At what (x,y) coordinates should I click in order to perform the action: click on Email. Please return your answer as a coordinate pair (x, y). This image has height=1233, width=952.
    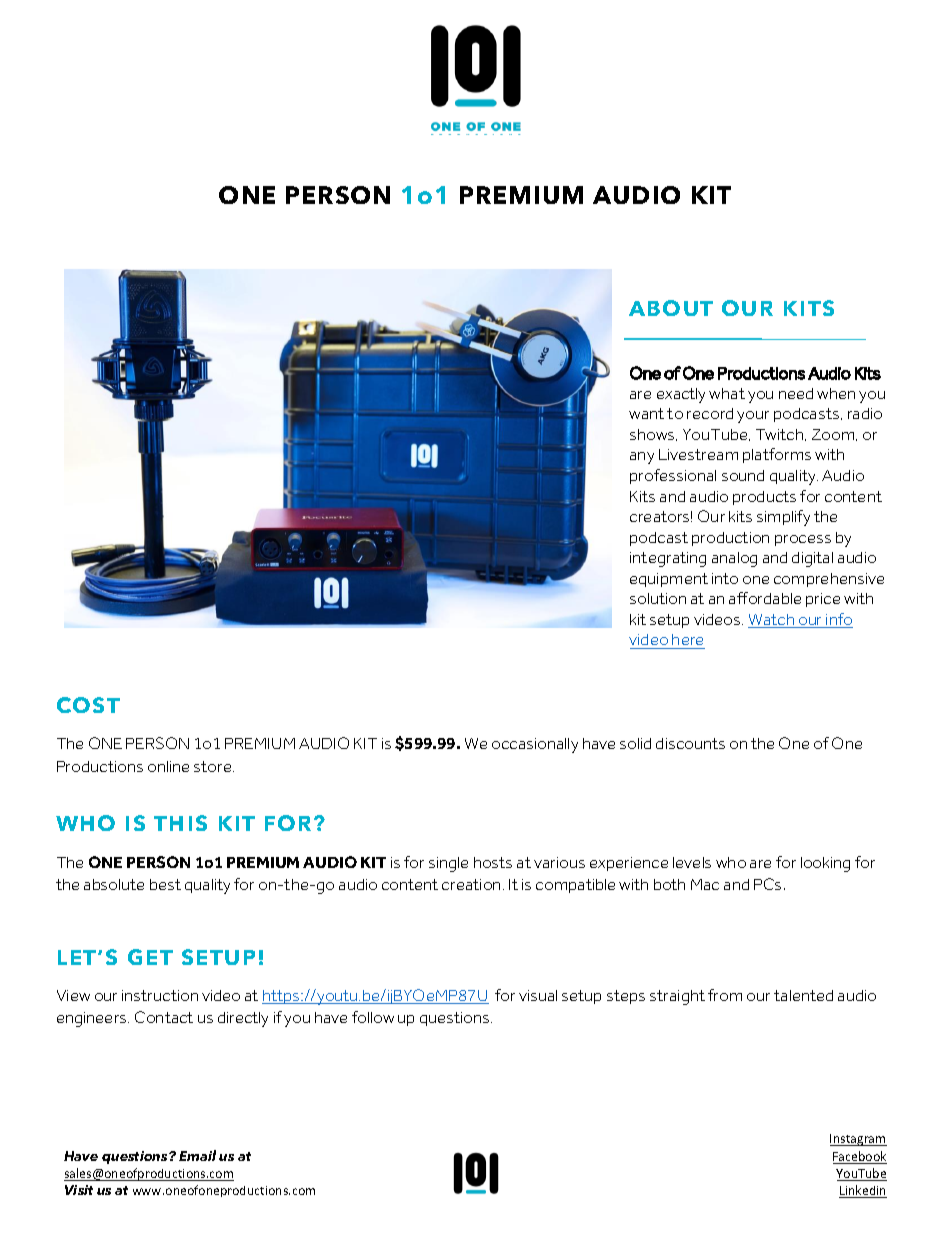
    Looking at the image, I should click on (197, 1155).
